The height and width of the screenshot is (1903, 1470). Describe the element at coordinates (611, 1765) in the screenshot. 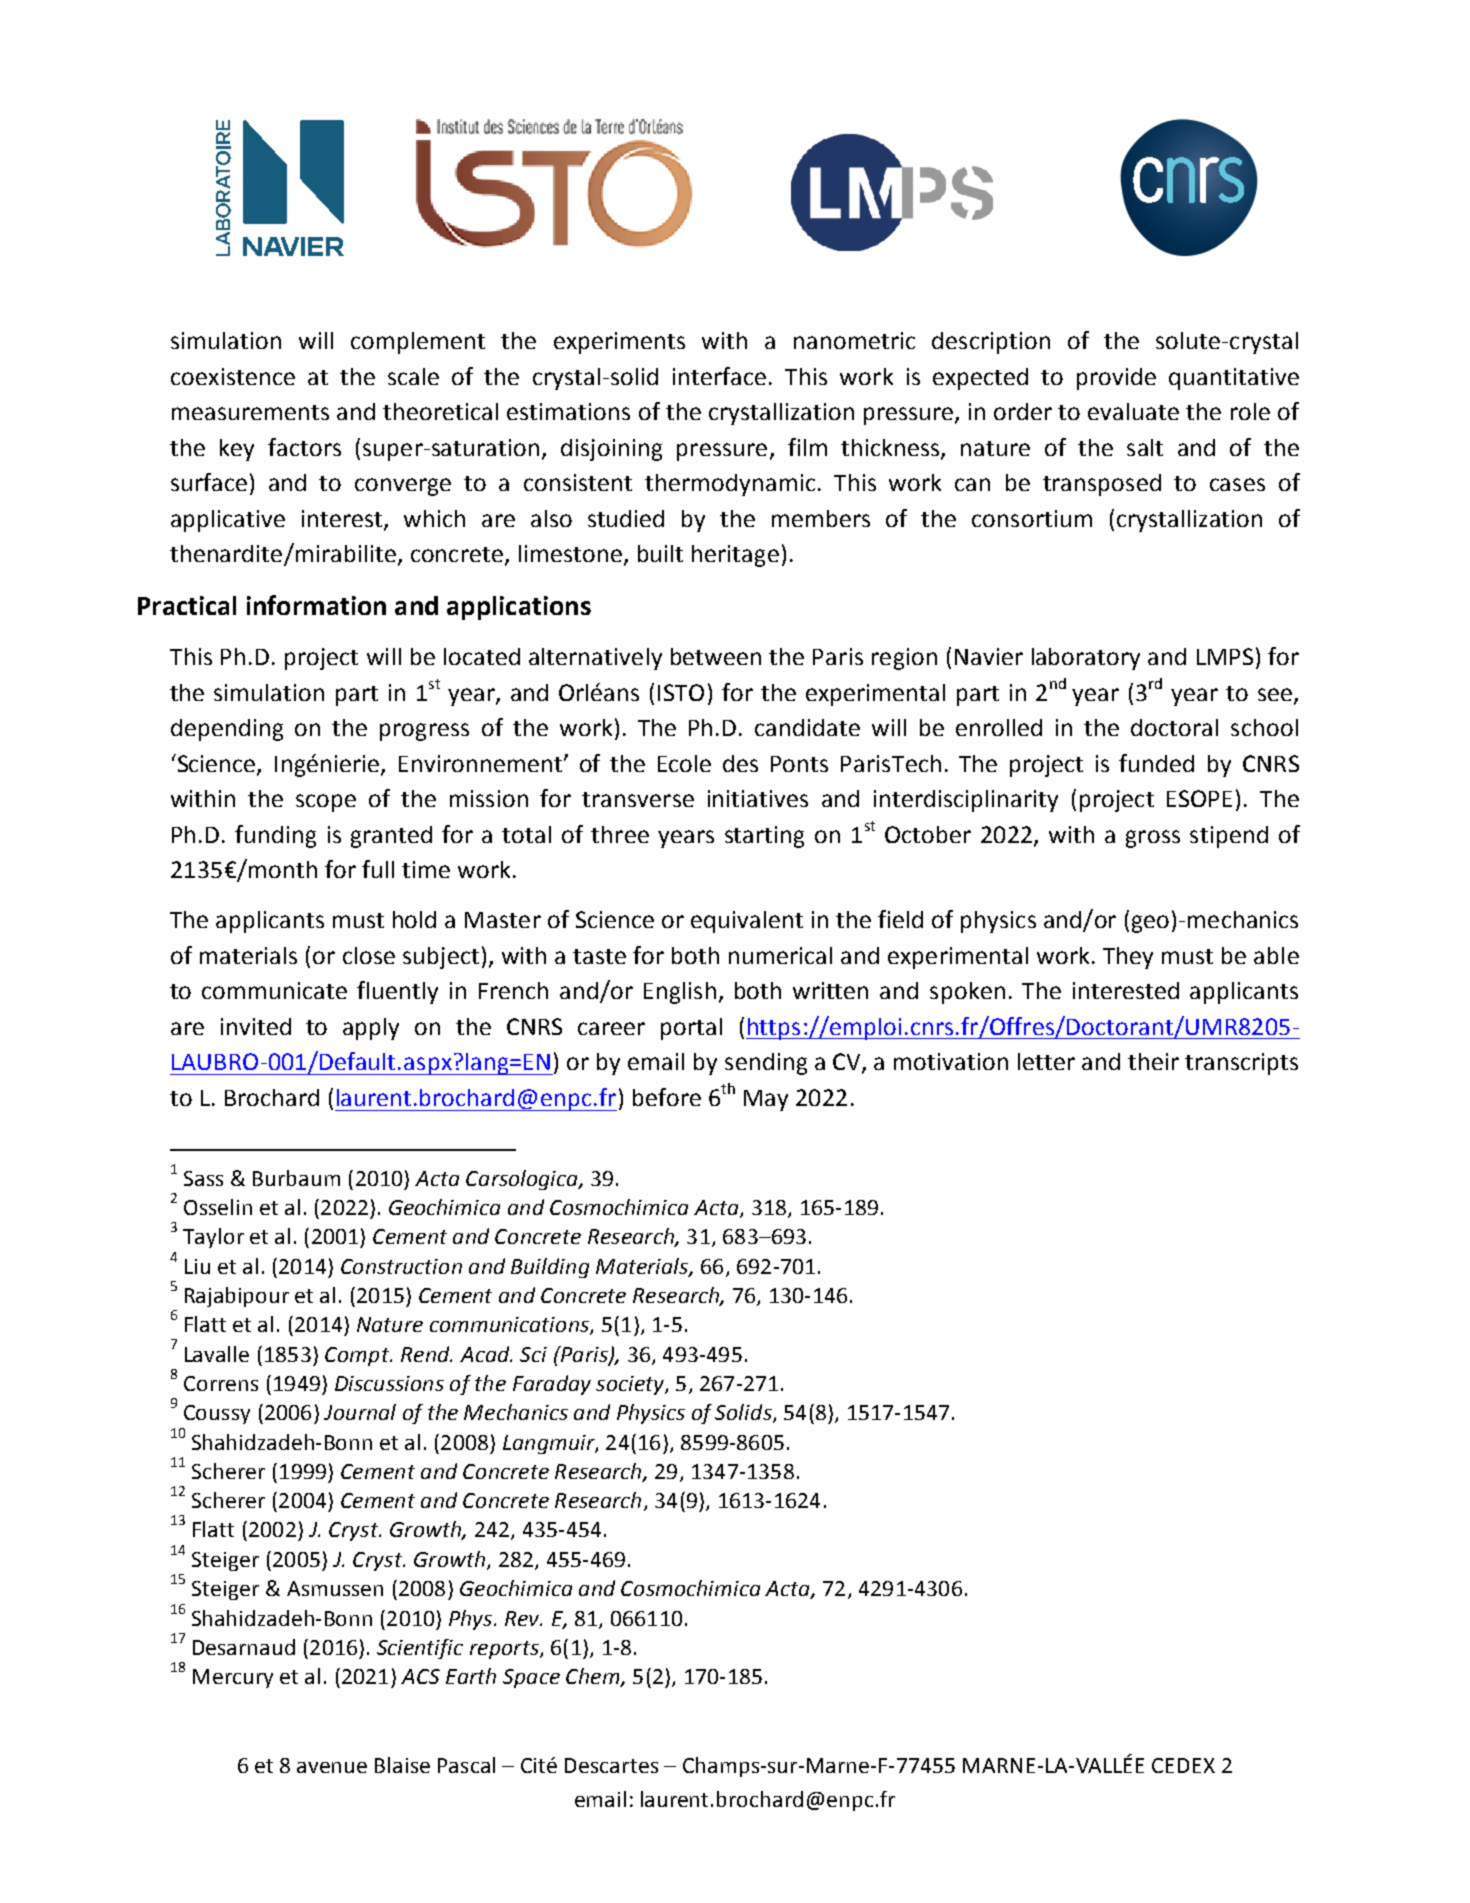

I see `Descartes` at that location.
